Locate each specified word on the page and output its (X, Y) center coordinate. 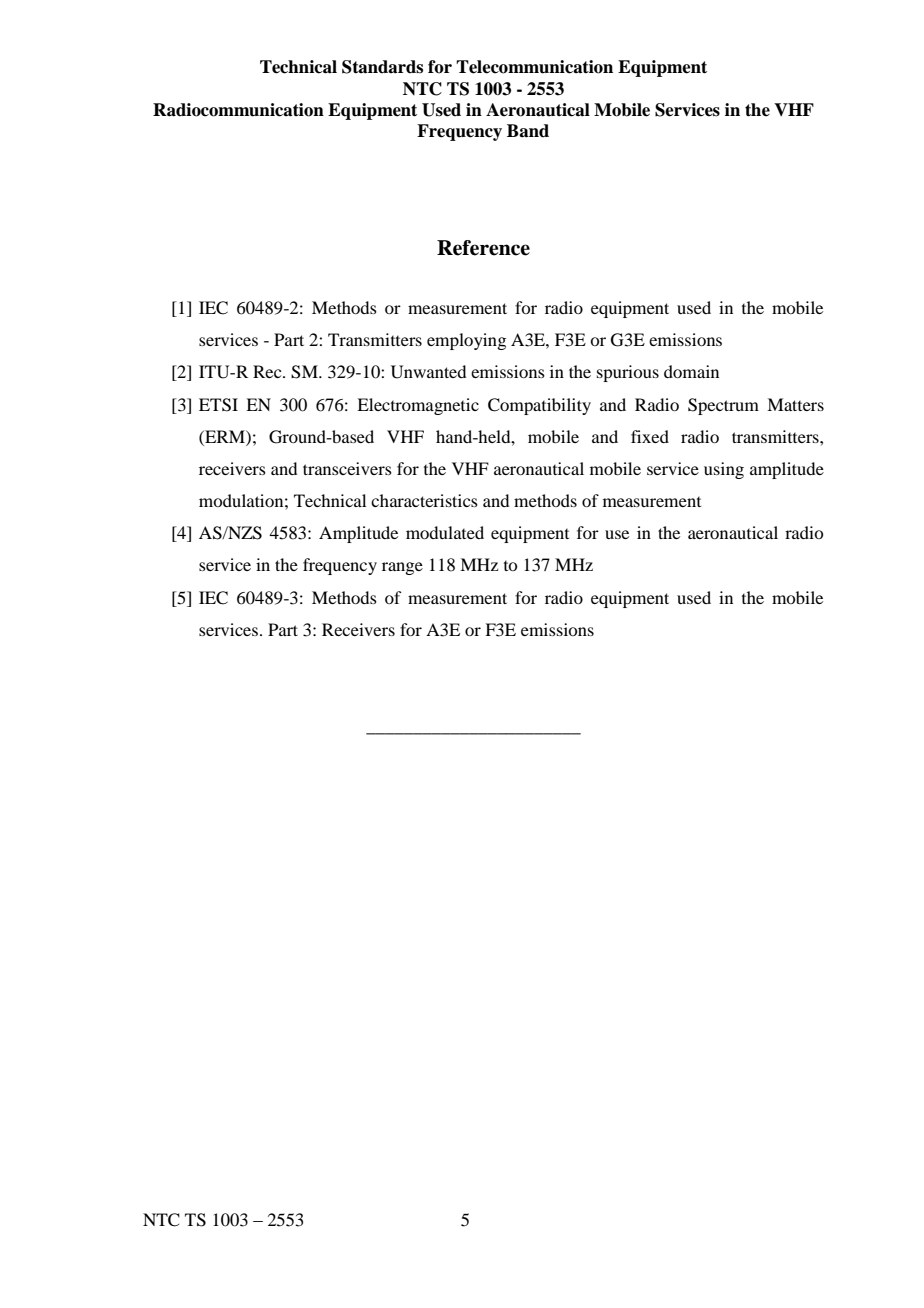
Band (528, 131)
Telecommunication (534, 67)
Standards (382, 67)
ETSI (218, 405)
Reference (483, 248)
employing (466, 341)
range (402, 568)
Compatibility (539, 406)
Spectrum (723, 406)
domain (691, 371)
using (724, 470)
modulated (445, 532)
